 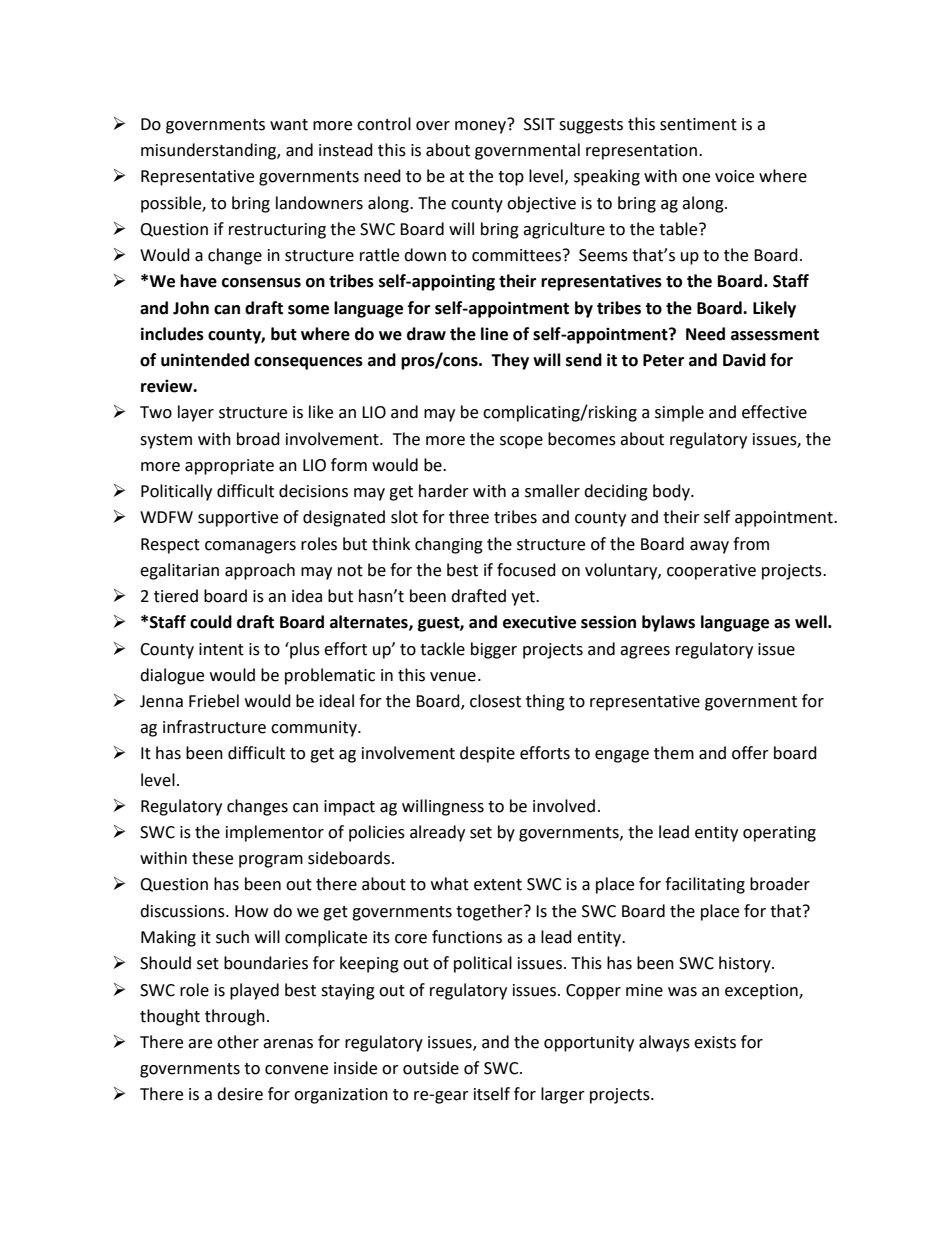 What do you see at coordinates (487, 754) in the document?
I see `despite` at bounding box center [487, 754].
